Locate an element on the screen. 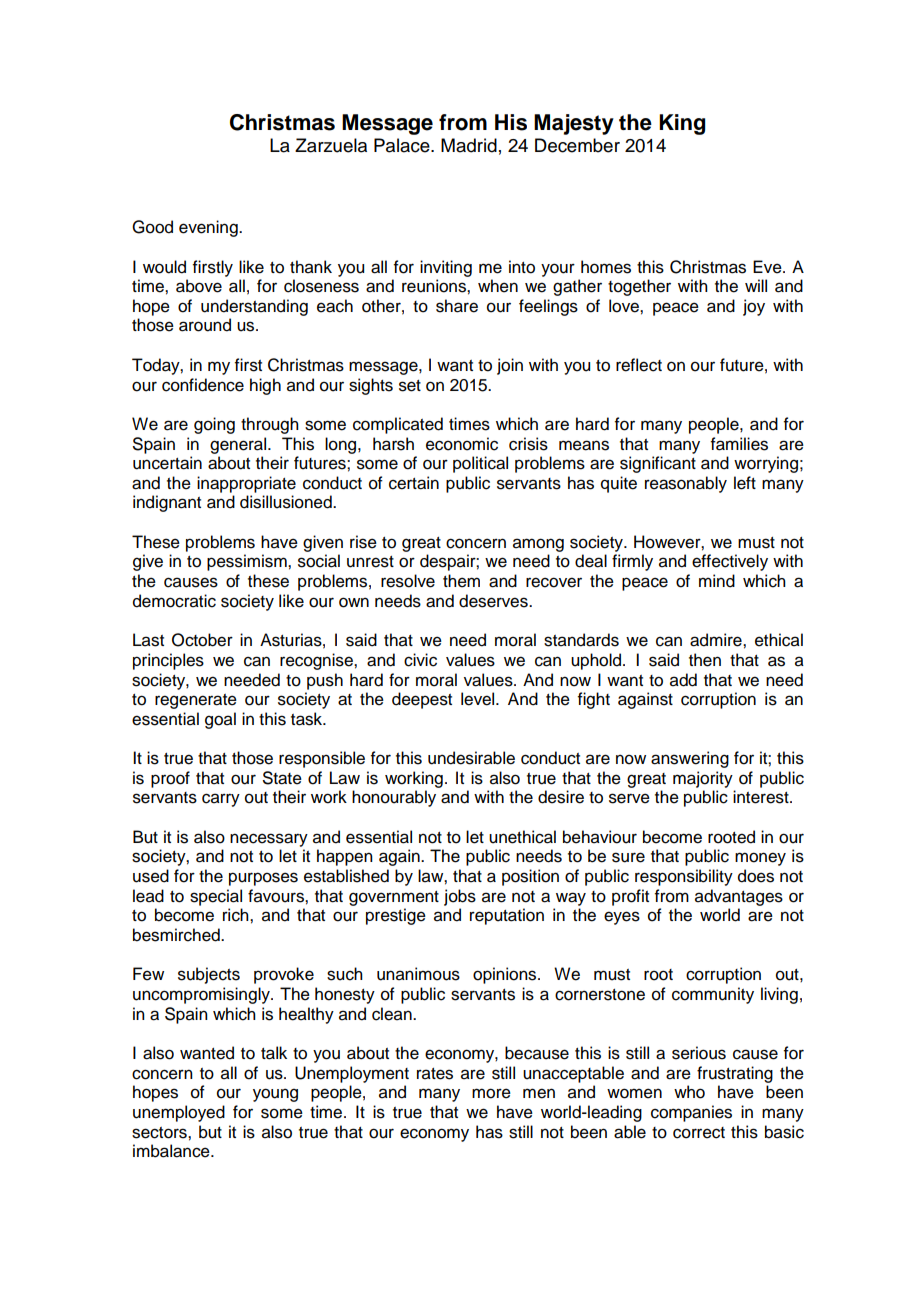 Image resolution: width=924 pixels, height=1309 pixels. unemployed is located at coordinates (179, 1113).
